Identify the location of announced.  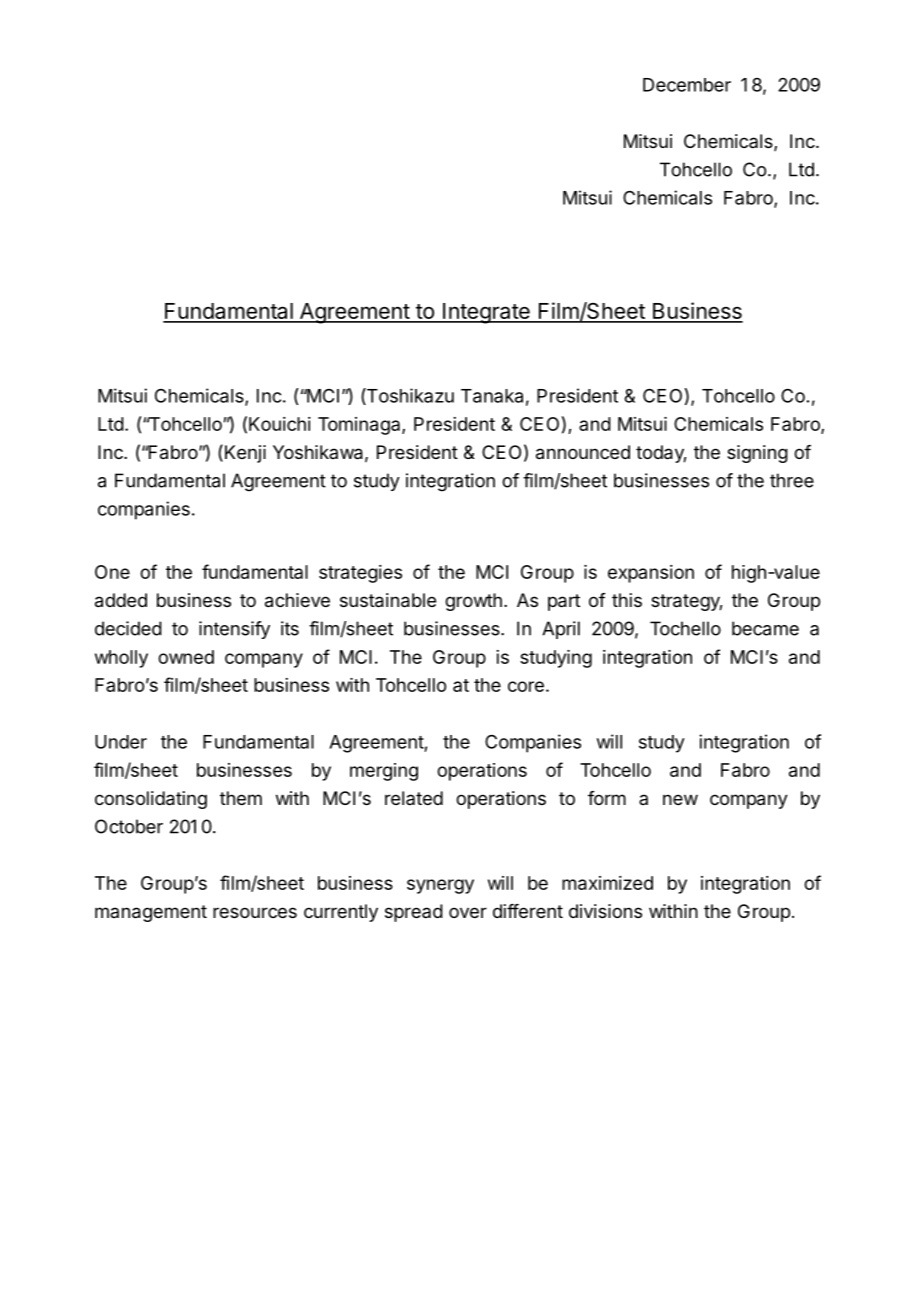
(583, 452).
